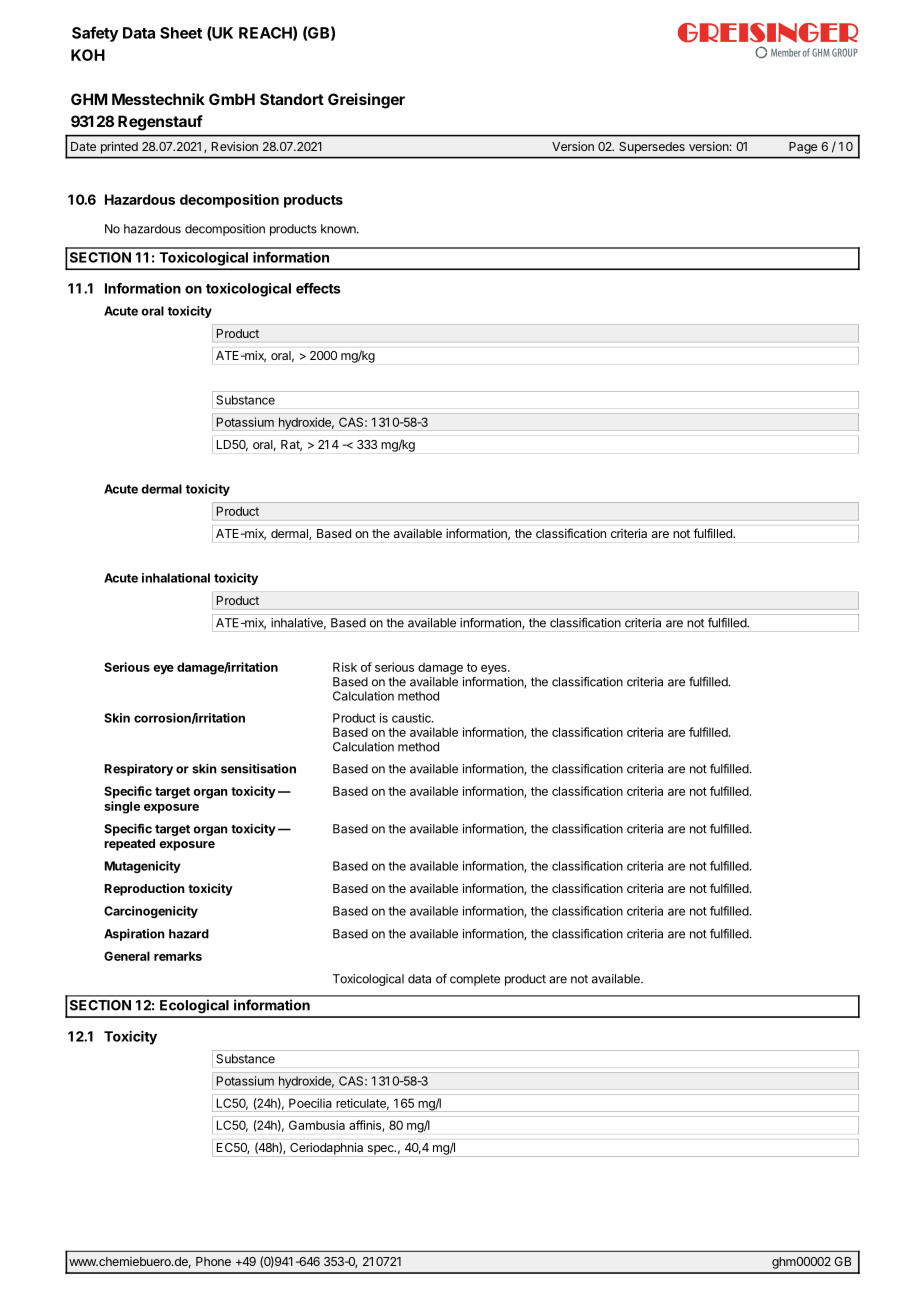 This screenshot has width=924, height=1308. I want to click on Sheet, so click(181, 33).
